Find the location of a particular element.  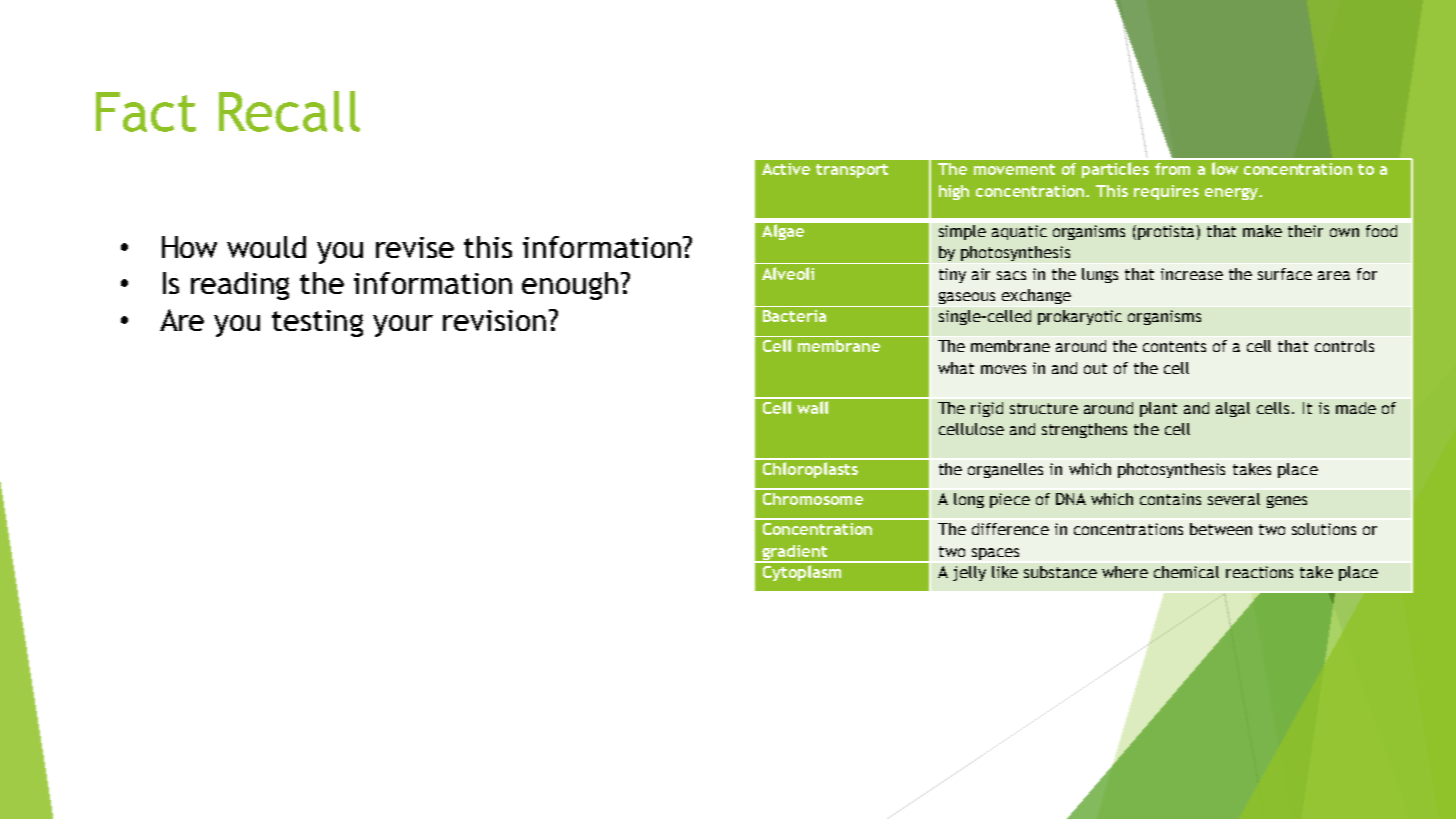

Bacteria is located at coordinates (794, 316).
